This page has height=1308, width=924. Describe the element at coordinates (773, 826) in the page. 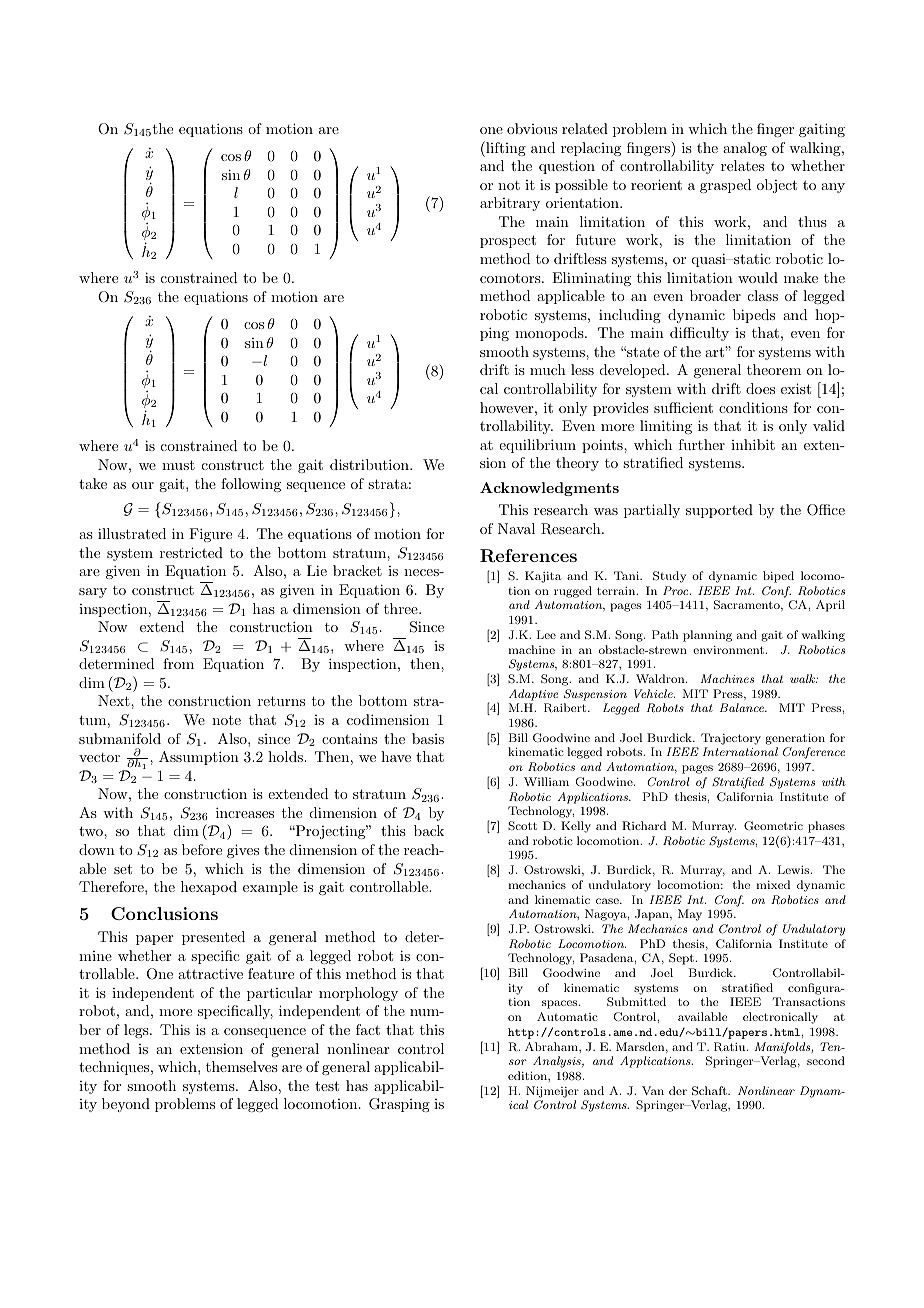

I see `Geometric` at that location.
